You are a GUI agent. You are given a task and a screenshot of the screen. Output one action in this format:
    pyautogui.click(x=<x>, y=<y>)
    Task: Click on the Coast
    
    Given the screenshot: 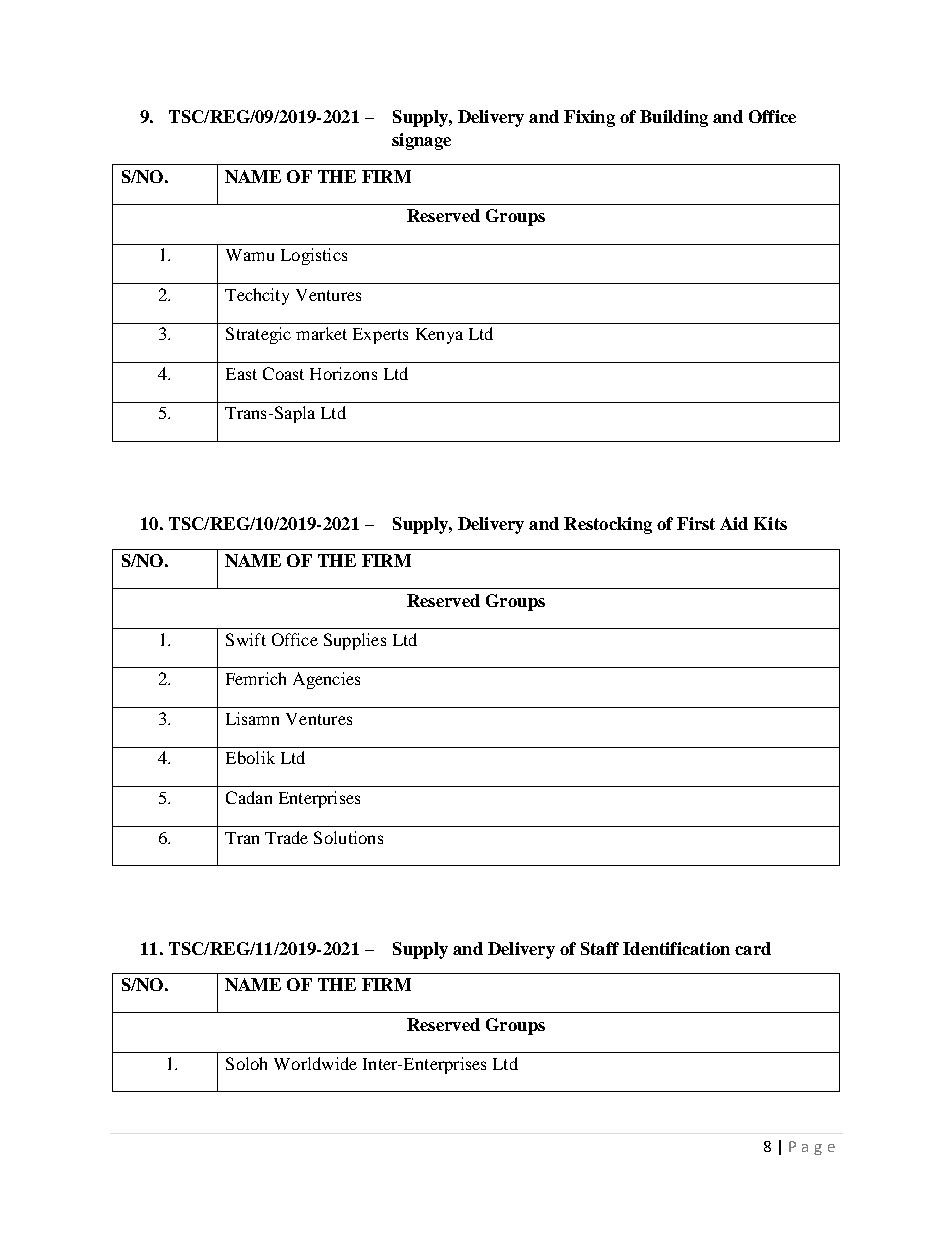 What is the action you would take?
    pyautogui.click(x=283, y=373)
